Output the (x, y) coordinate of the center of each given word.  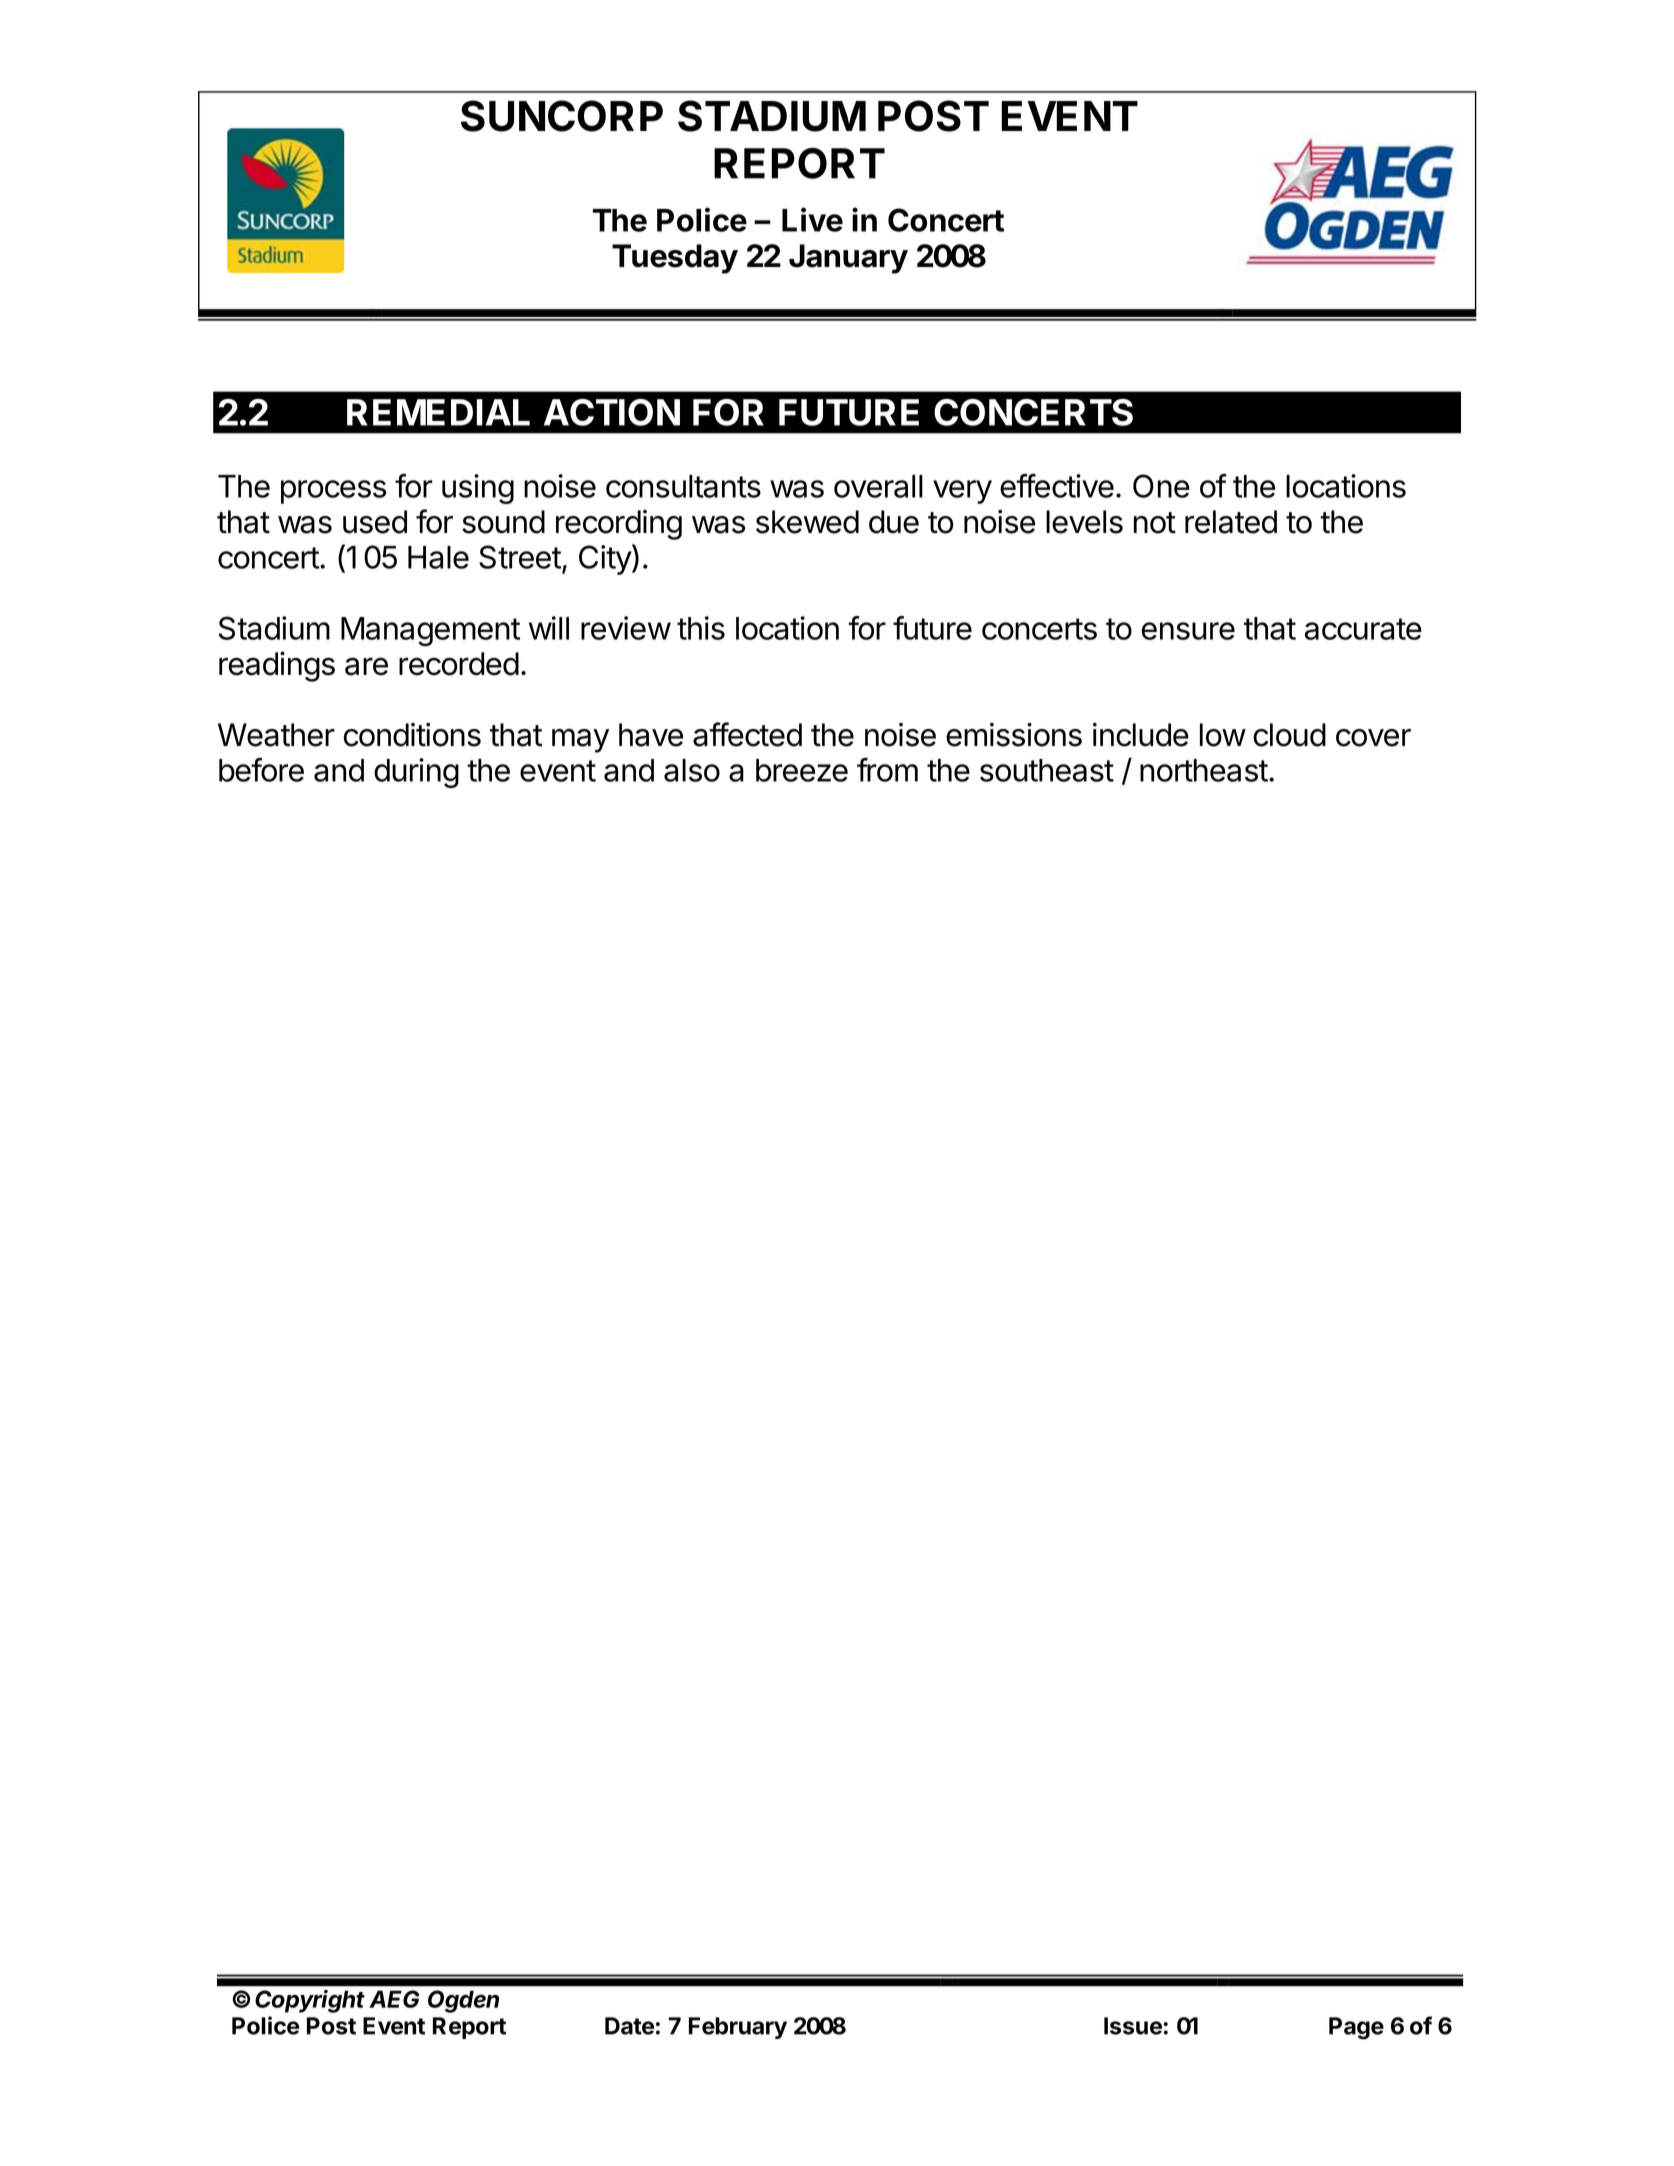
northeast (1204, 770)
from (887, 770)
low (1223, 735)
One (1161, 486)
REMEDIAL (438, 412)
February (738, 2028)
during (416, 773)
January (848, 259)
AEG (394, 1999)
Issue (1134, 2026)
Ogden (463, 2001)
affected (747, 734)
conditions (412, 735)
